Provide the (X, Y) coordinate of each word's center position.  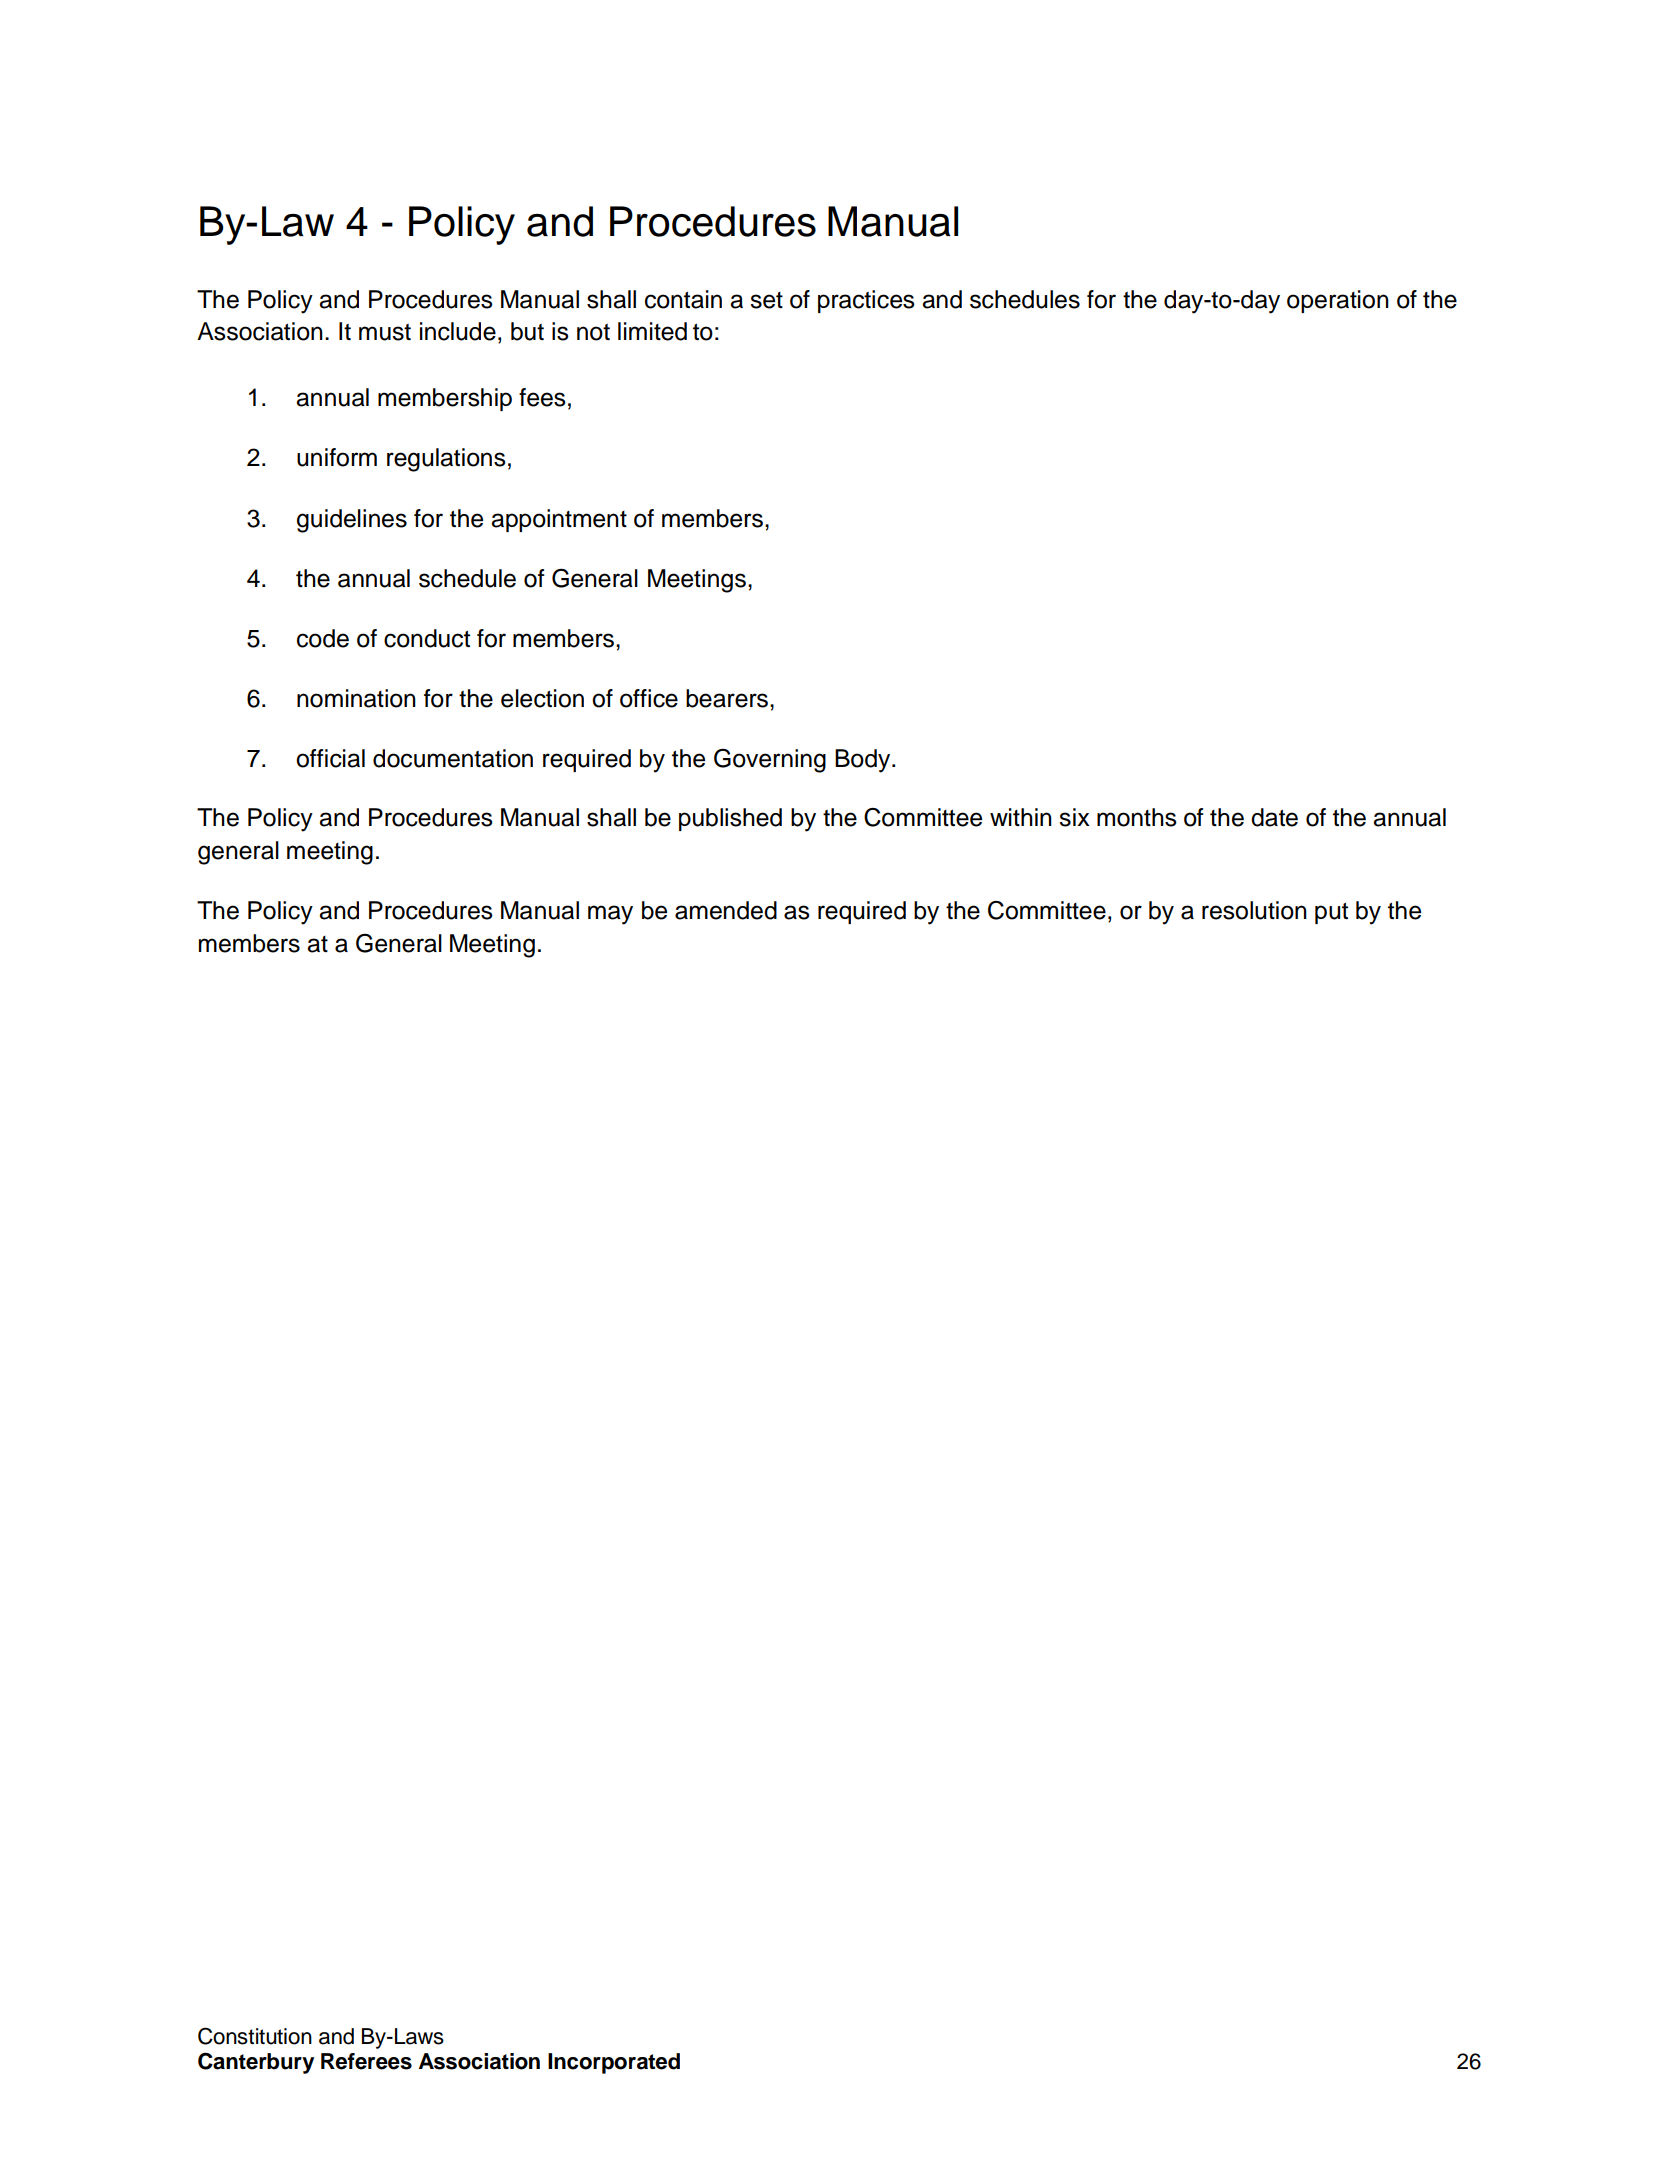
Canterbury (256, 2063)
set (766, 300)
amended (726, 910)
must (385, 332)
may (610, 915)
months (1137, 817)
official (330, 758)
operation (1338, 301)
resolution (1254, 910)
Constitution (255, 2036)
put (1331, 913)
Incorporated (614, 2063)
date (1274, 817)
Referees (366, 2061)
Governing (770, 761)
